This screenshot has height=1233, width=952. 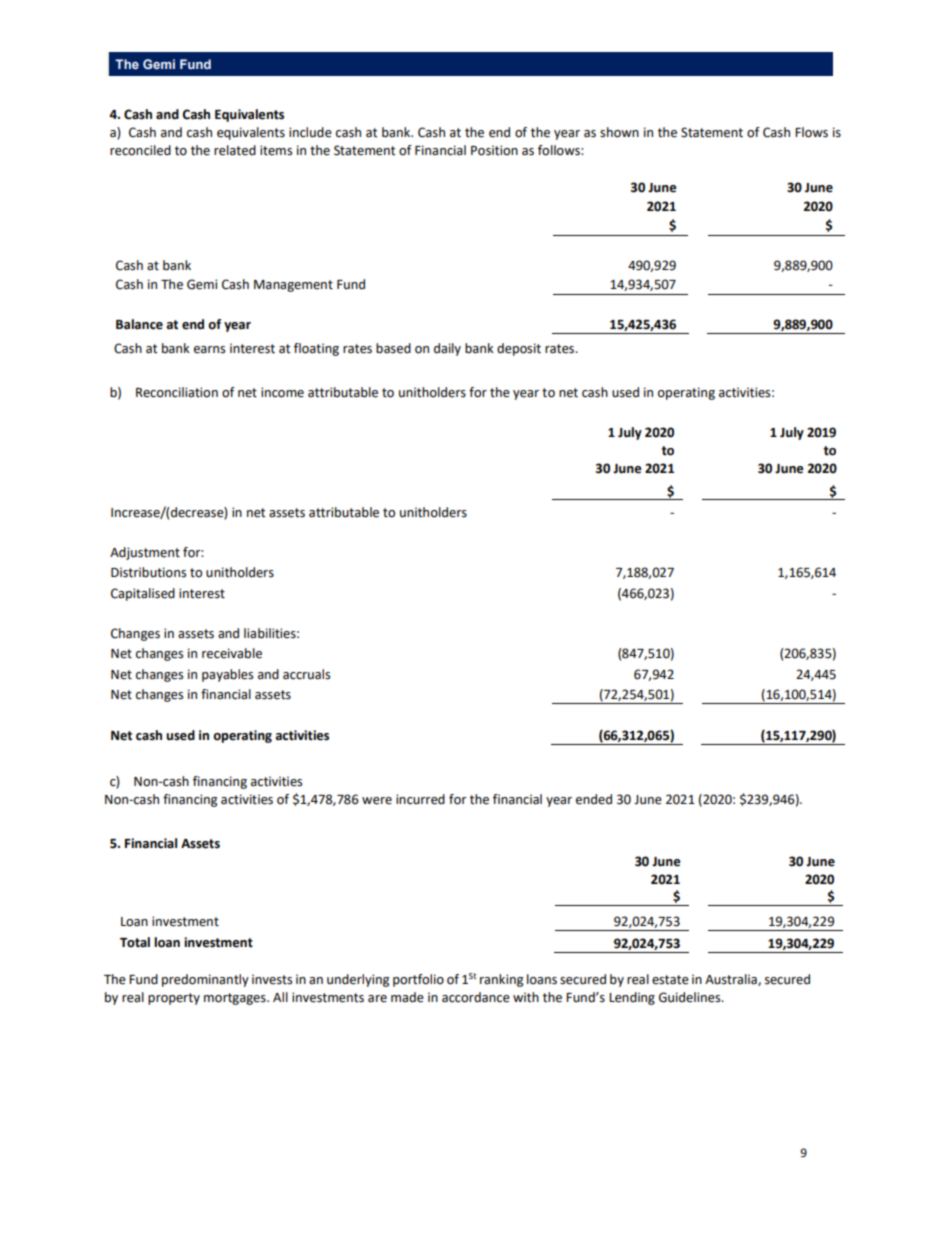 I want to click on were, so click(x=377, y=801).
